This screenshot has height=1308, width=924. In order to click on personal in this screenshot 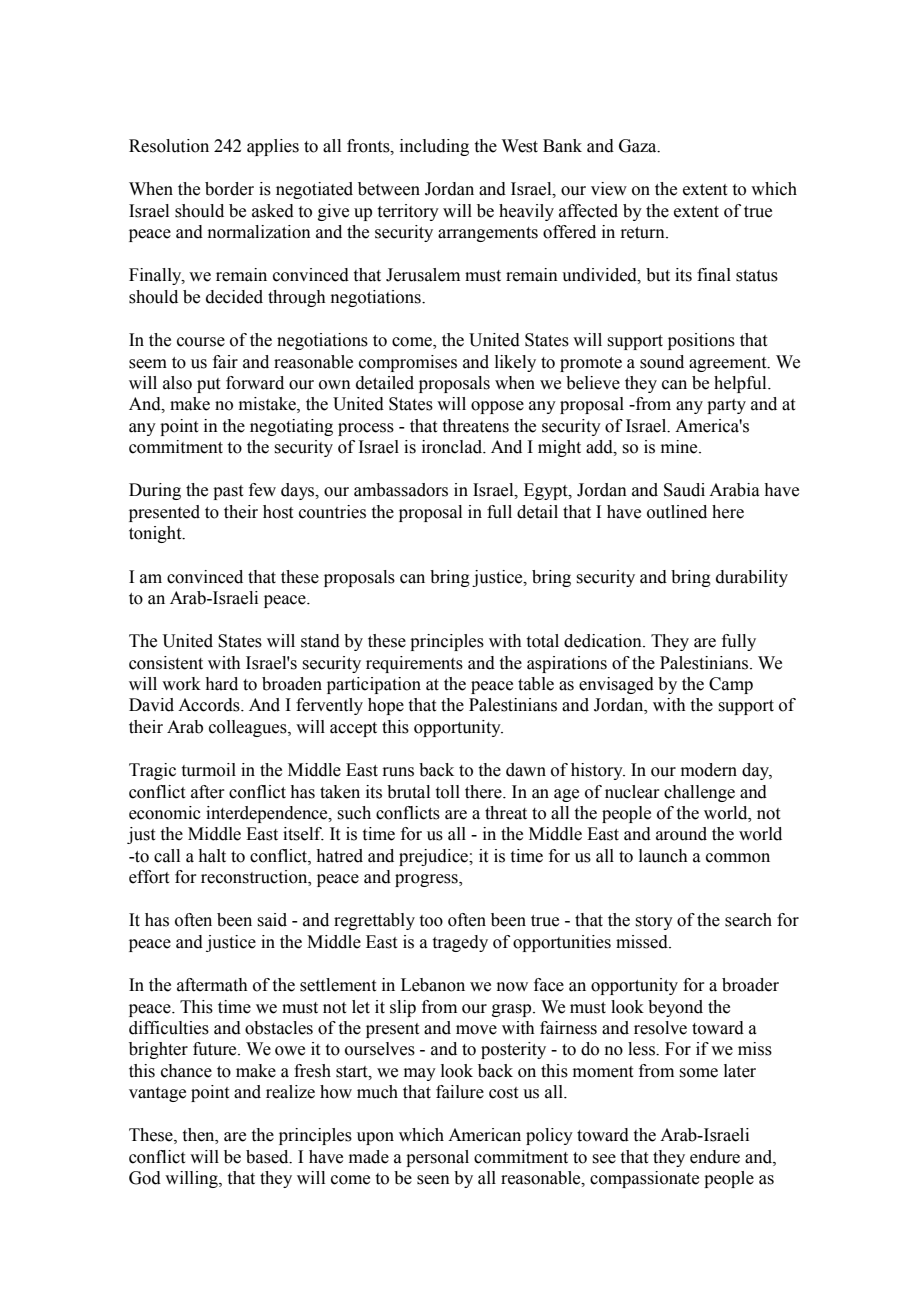, I will do `click(437, 1158)`.
